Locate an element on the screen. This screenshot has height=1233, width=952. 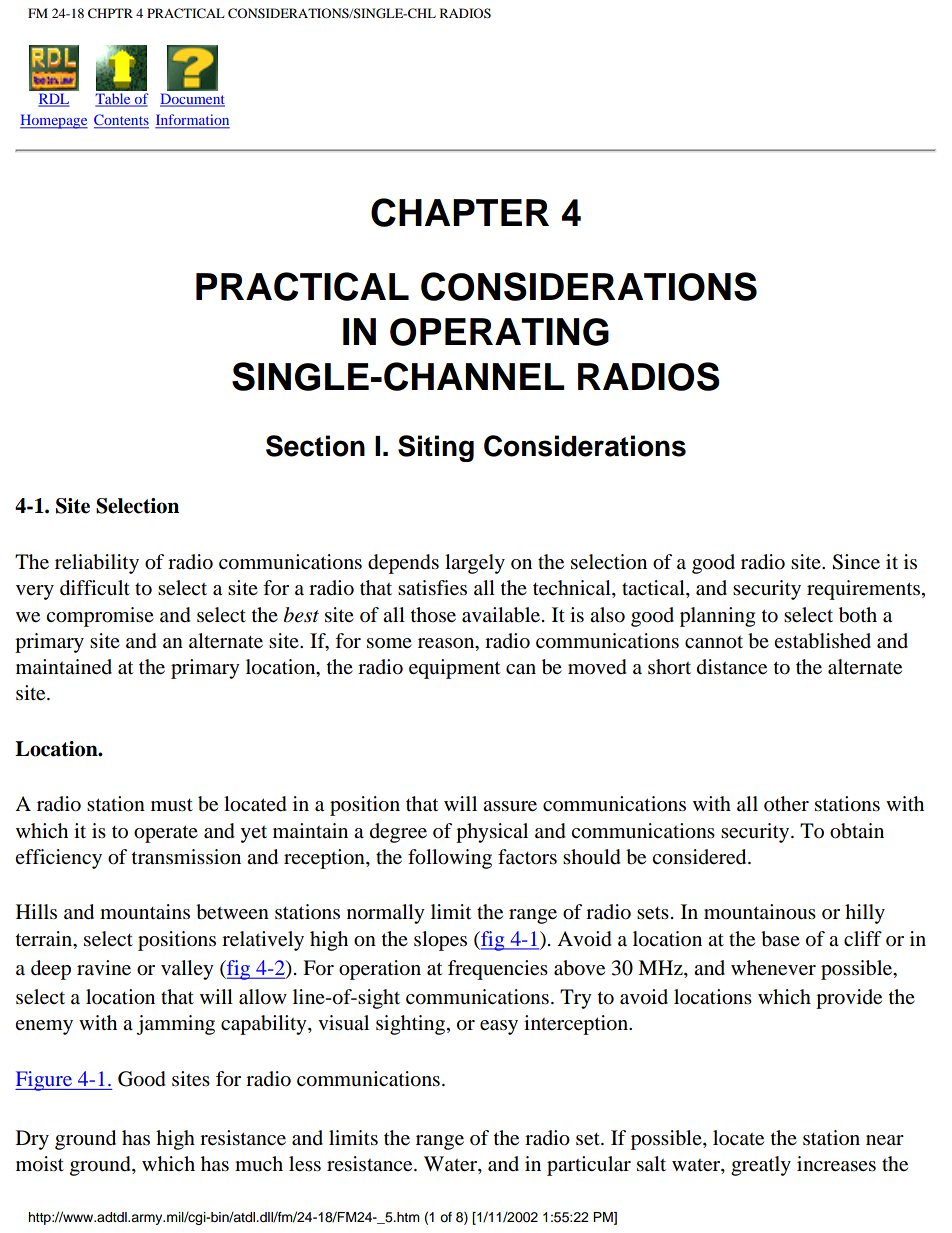
greatly is located at coordinates (761, 1166).
